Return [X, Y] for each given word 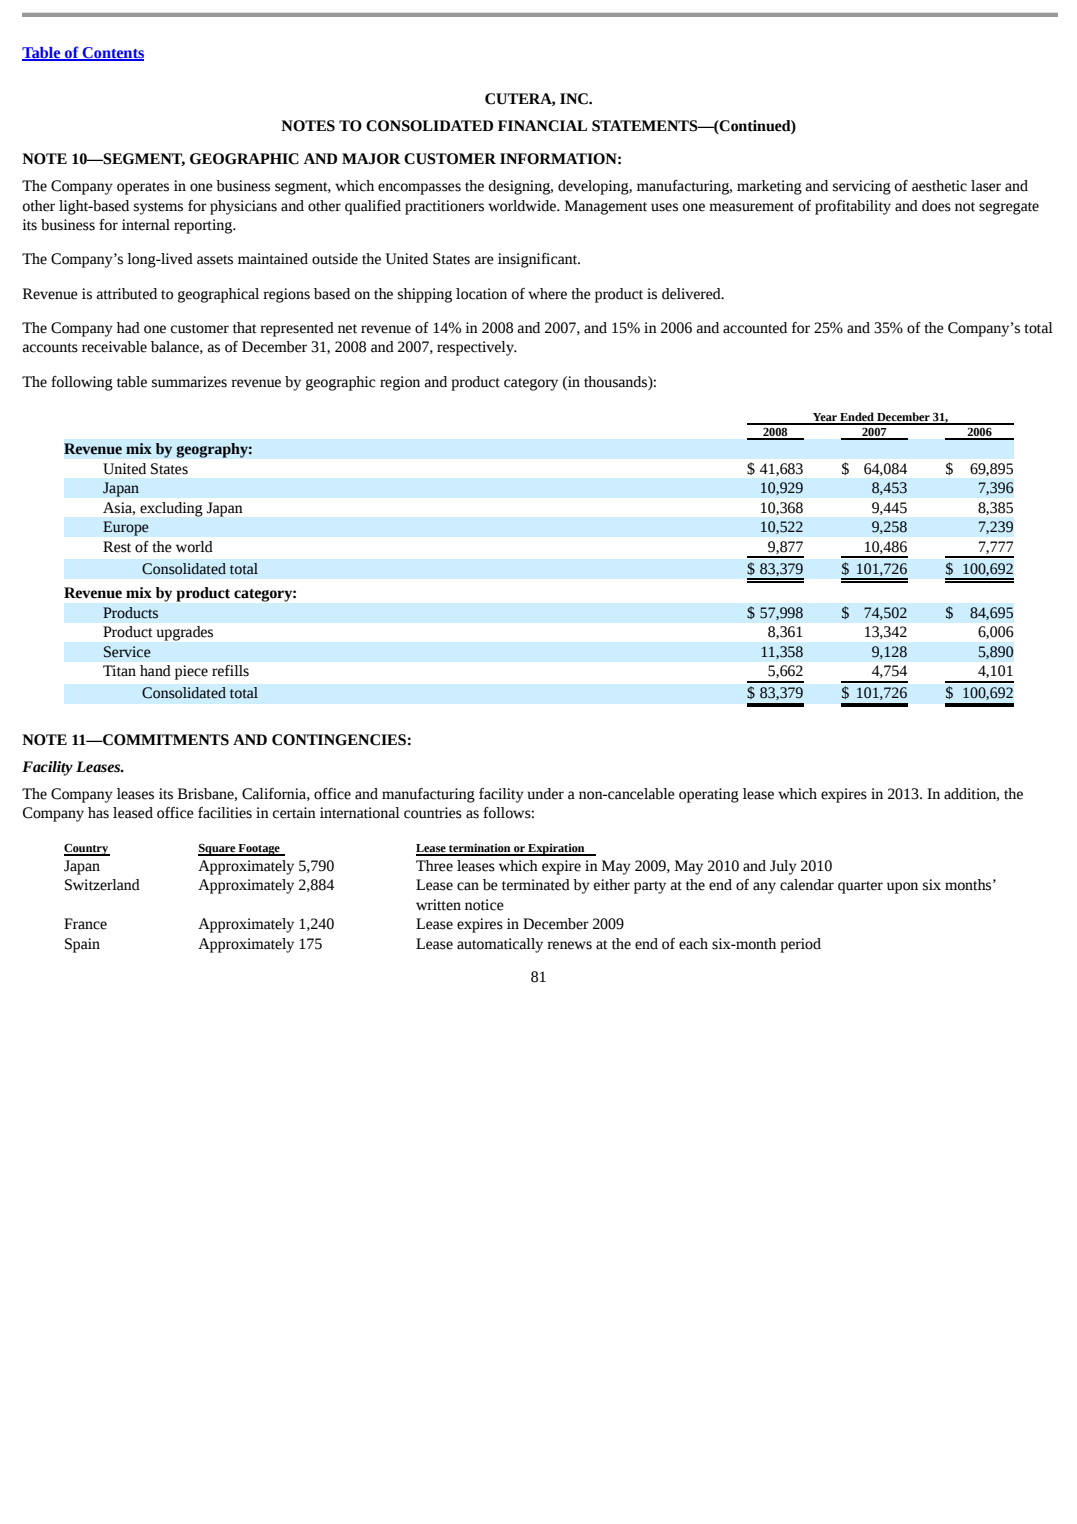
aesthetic [939, 186]
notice [484, 905]
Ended [857, 418]
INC [575, 99]
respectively [476, 348]
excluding [171, 509]
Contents [112, 54]
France [85, 924]
